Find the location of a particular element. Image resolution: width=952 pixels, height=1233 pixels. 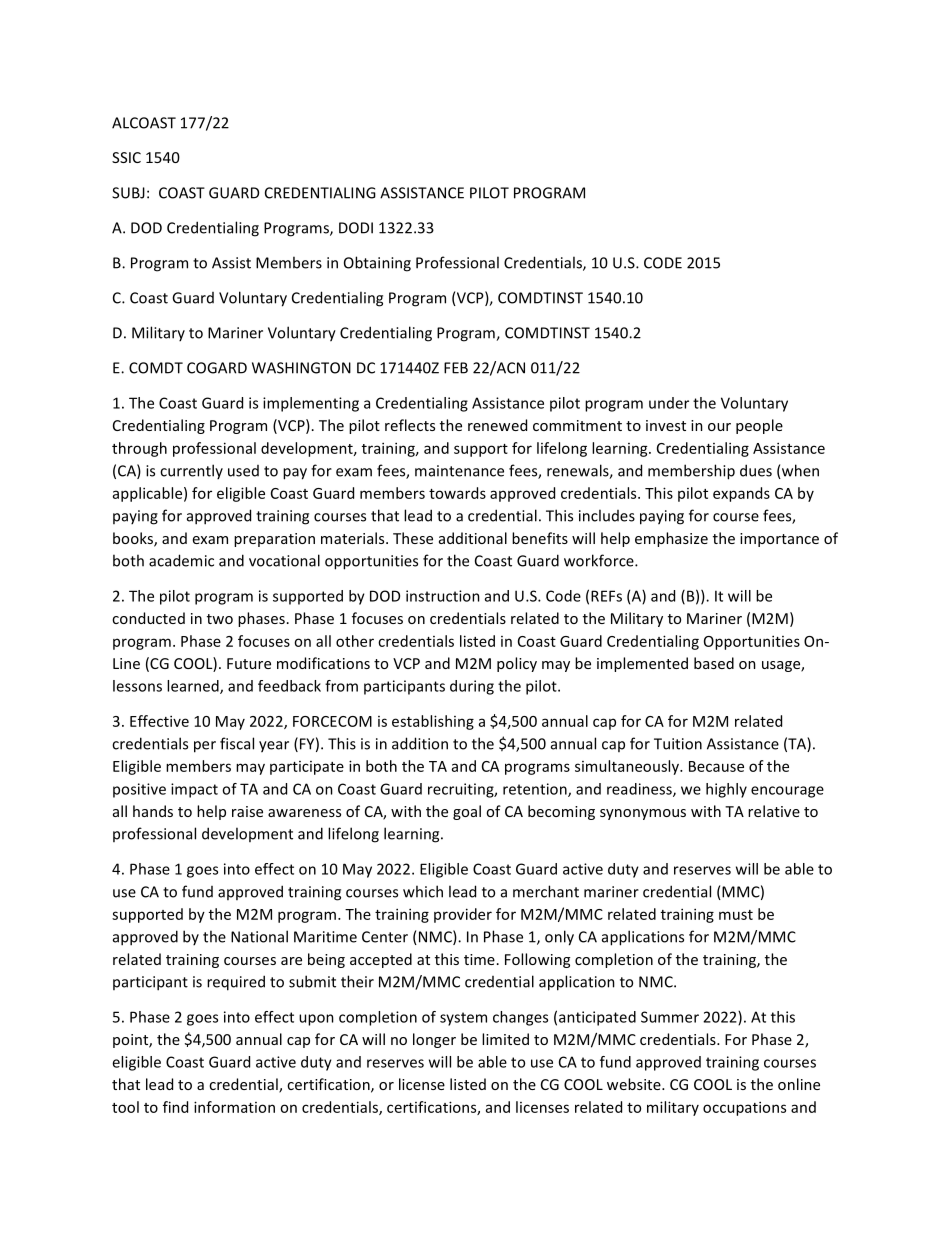

find is located at coordinates (175, 1107).
